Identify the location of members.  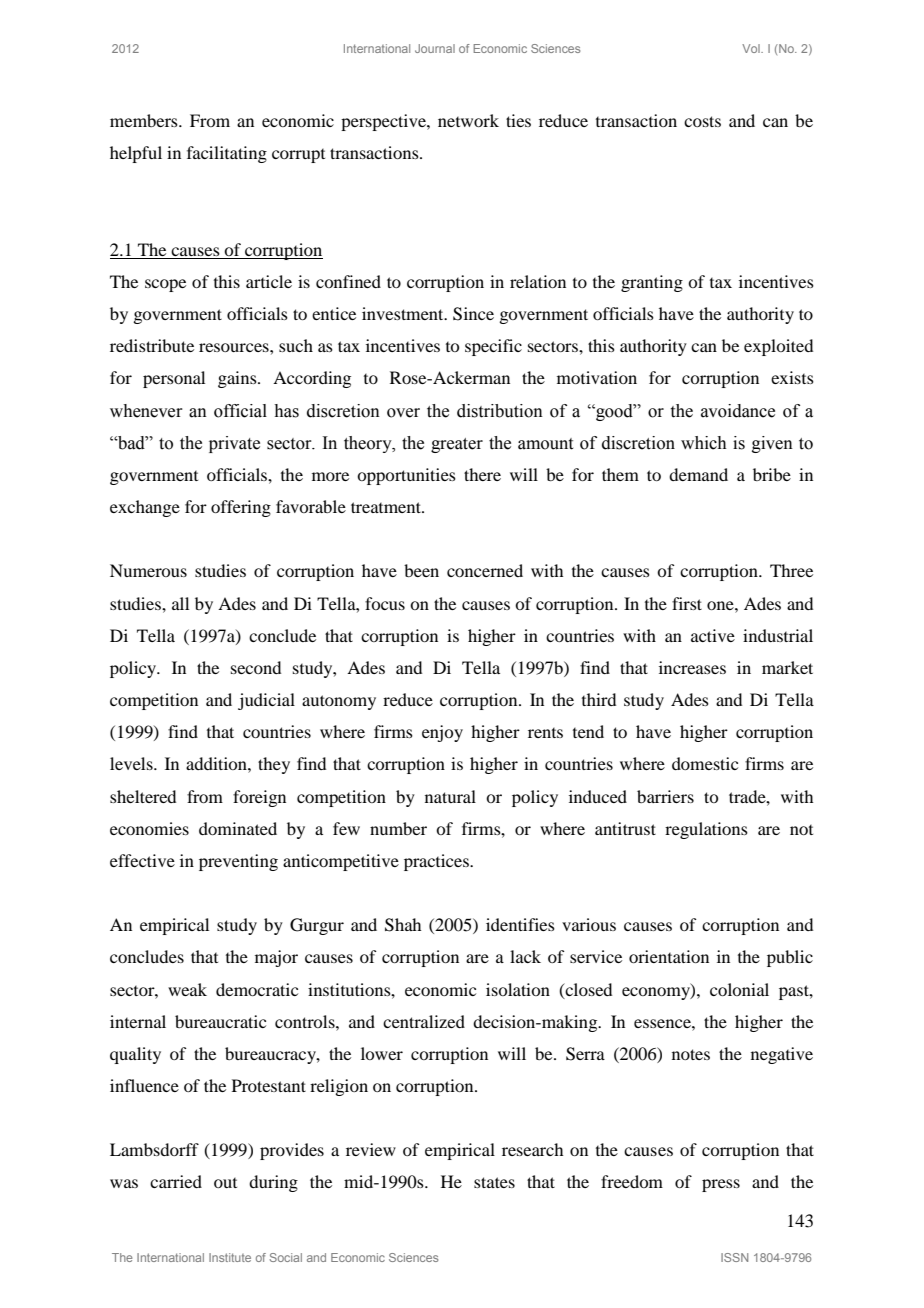
(145, 120).
